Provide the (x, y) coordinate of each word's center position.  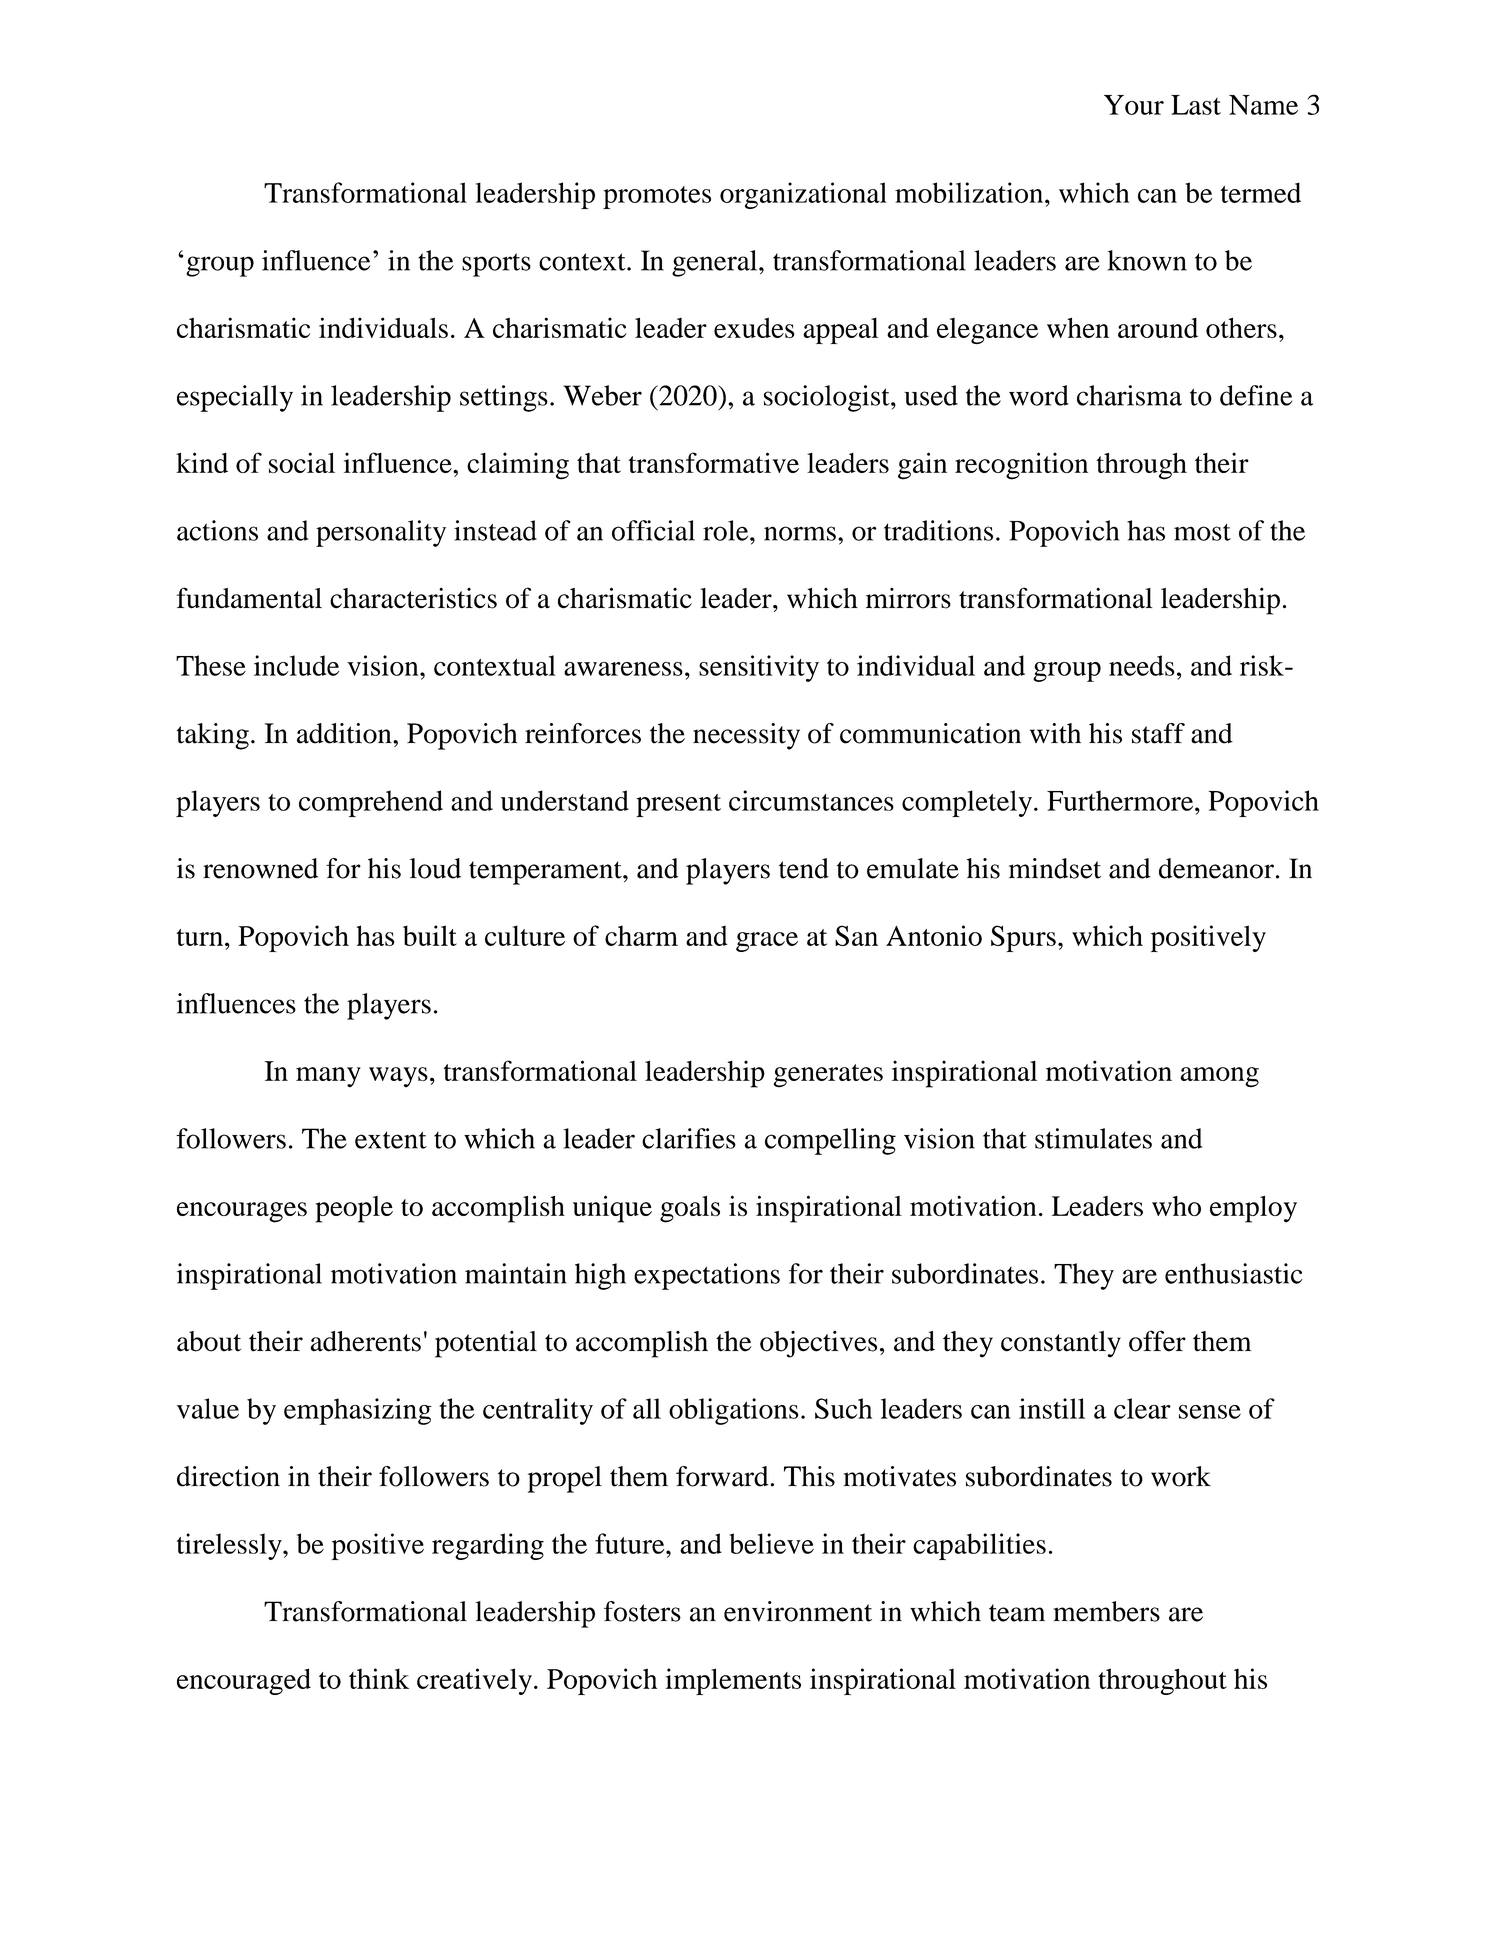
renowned (260, 868)
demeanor (1216, 868)
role (727, 530)
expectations (707, 1276)
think (379, 1678)
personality (381, 533)
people (354, 1209)
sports (496, 265)
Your (1134, 105)
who (1176, 1206)
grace (767, 942)
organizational (803, 195)
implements (733, 1681)
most (1202, 532)
